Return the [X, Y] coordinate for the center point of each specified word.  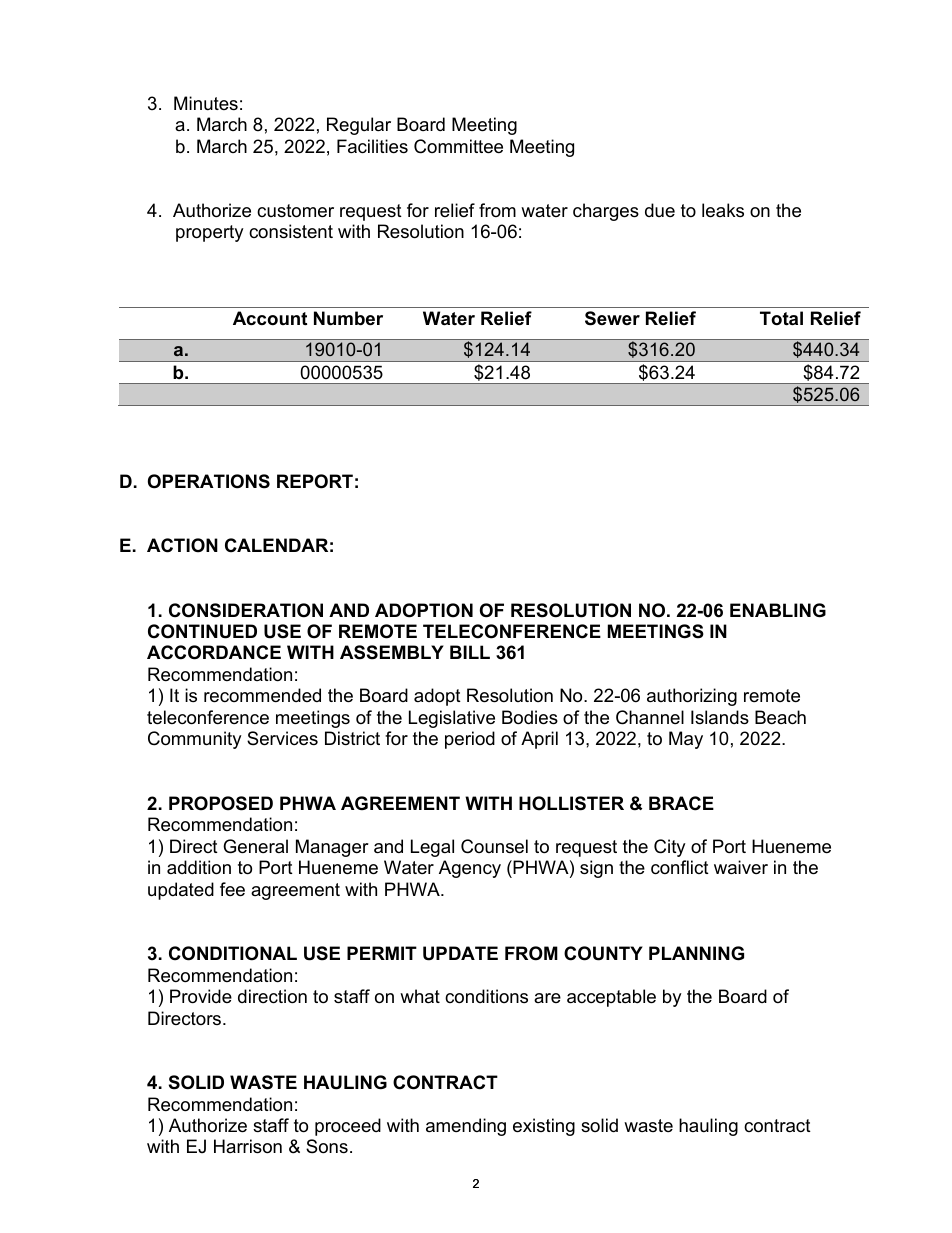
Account [270, 318]
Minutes [206, 103]
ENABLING [778, 610]
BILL [470, 652]
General [255, 846]
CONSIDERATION [246, 610]
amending [466, 1127]
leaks [723, 210]
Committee [458, 146]
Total [781, 318]
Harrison [248, 1146]
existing [544, 1127]
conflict [680, 867]
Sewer [612, 318]
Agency [470, 869]
